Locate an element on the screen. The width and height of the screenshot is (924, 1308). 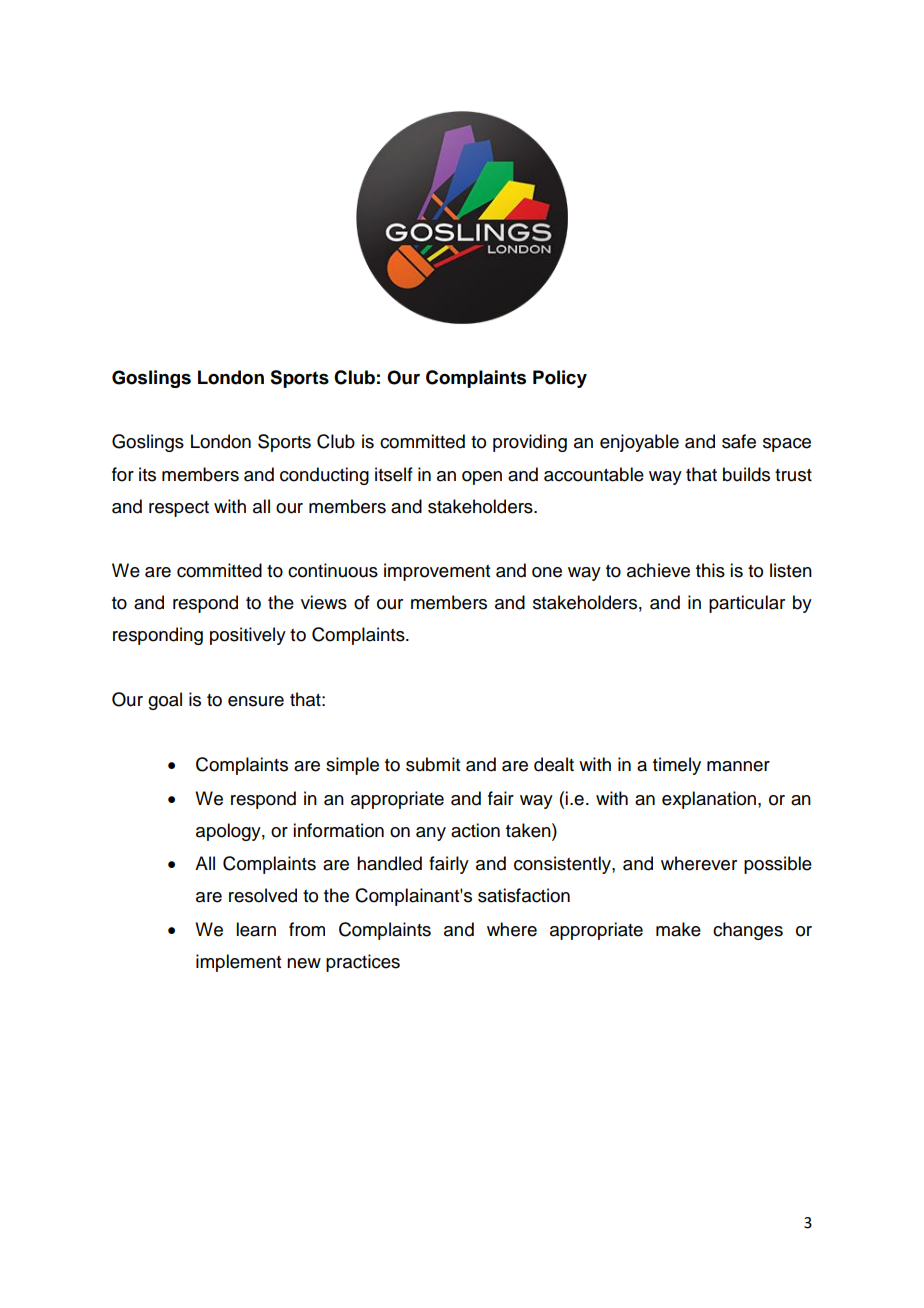
this is located at coordinates (710, 570).
